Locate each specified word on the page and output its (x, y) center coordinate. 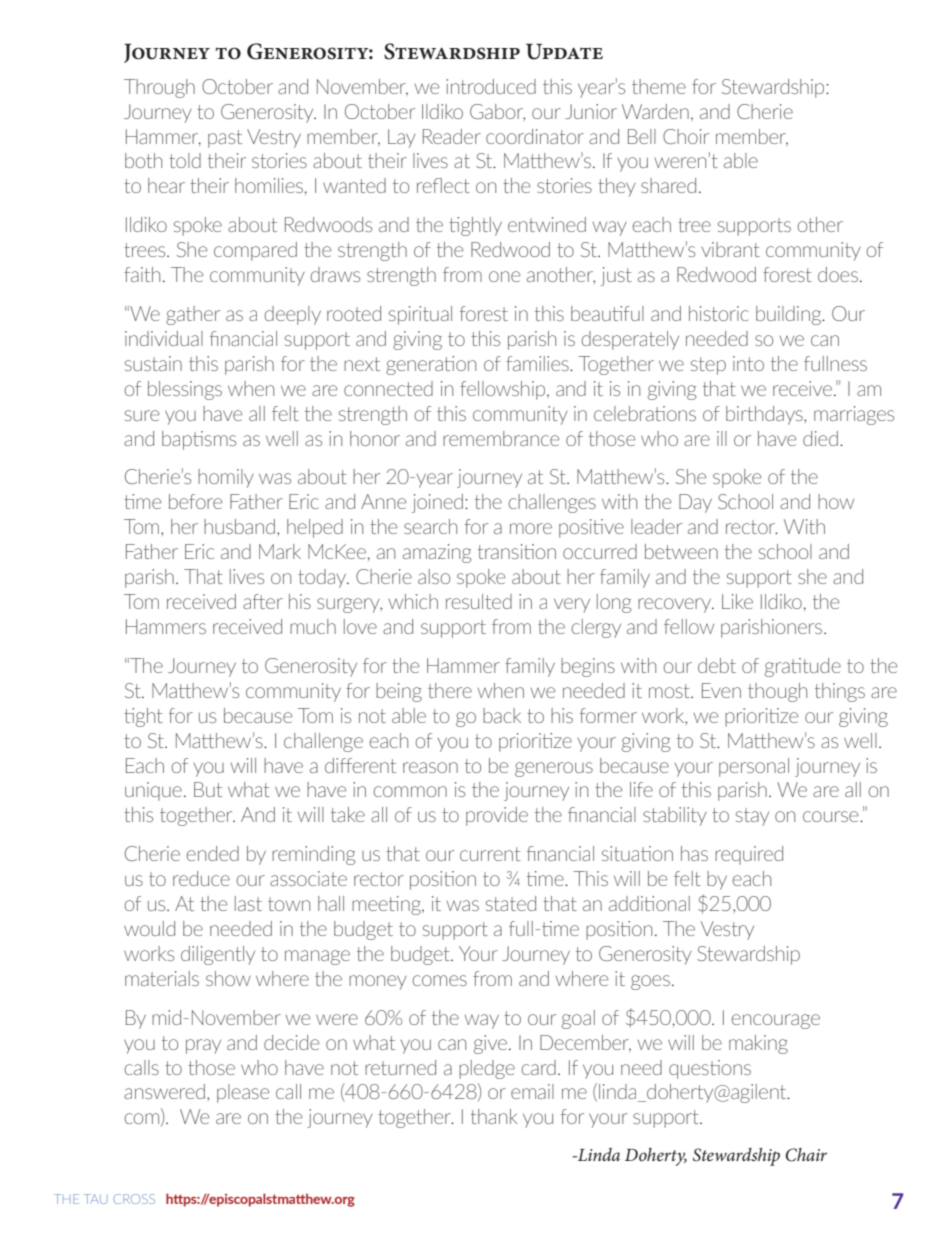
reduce (201, 878)
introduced (491, 86)
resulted (479, 601)
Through (159, 88)
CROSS (134, 1199)
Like (737, 601)
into (748, 363)
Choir (686, 136)
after (263, 601)
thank (494, 1116)
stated (511, 903)
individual (164, 338)
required (749, 855)
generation (431, 365)
